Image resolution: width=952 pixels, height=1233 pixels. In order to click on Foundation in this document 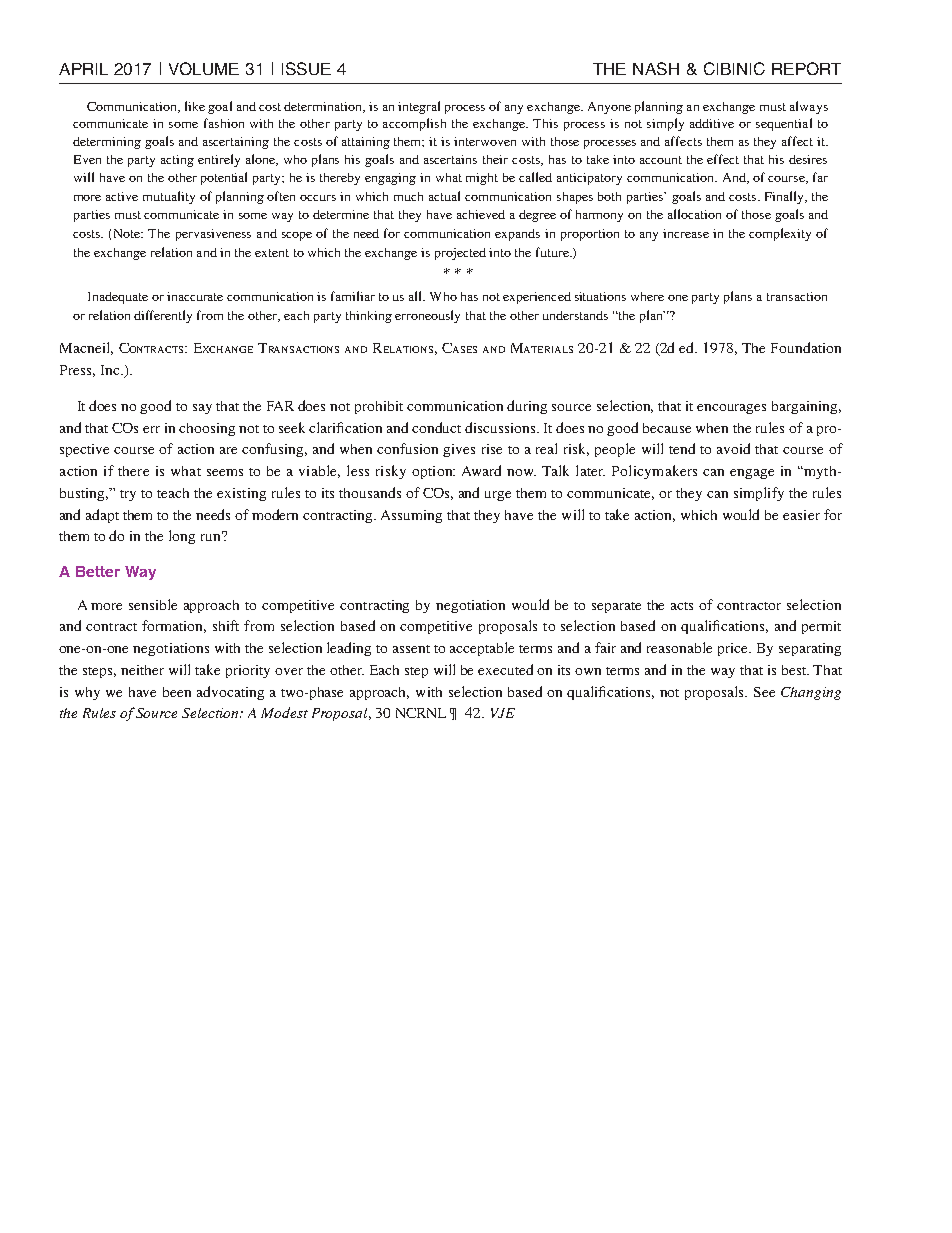, I will do `click(806, 347)`.
